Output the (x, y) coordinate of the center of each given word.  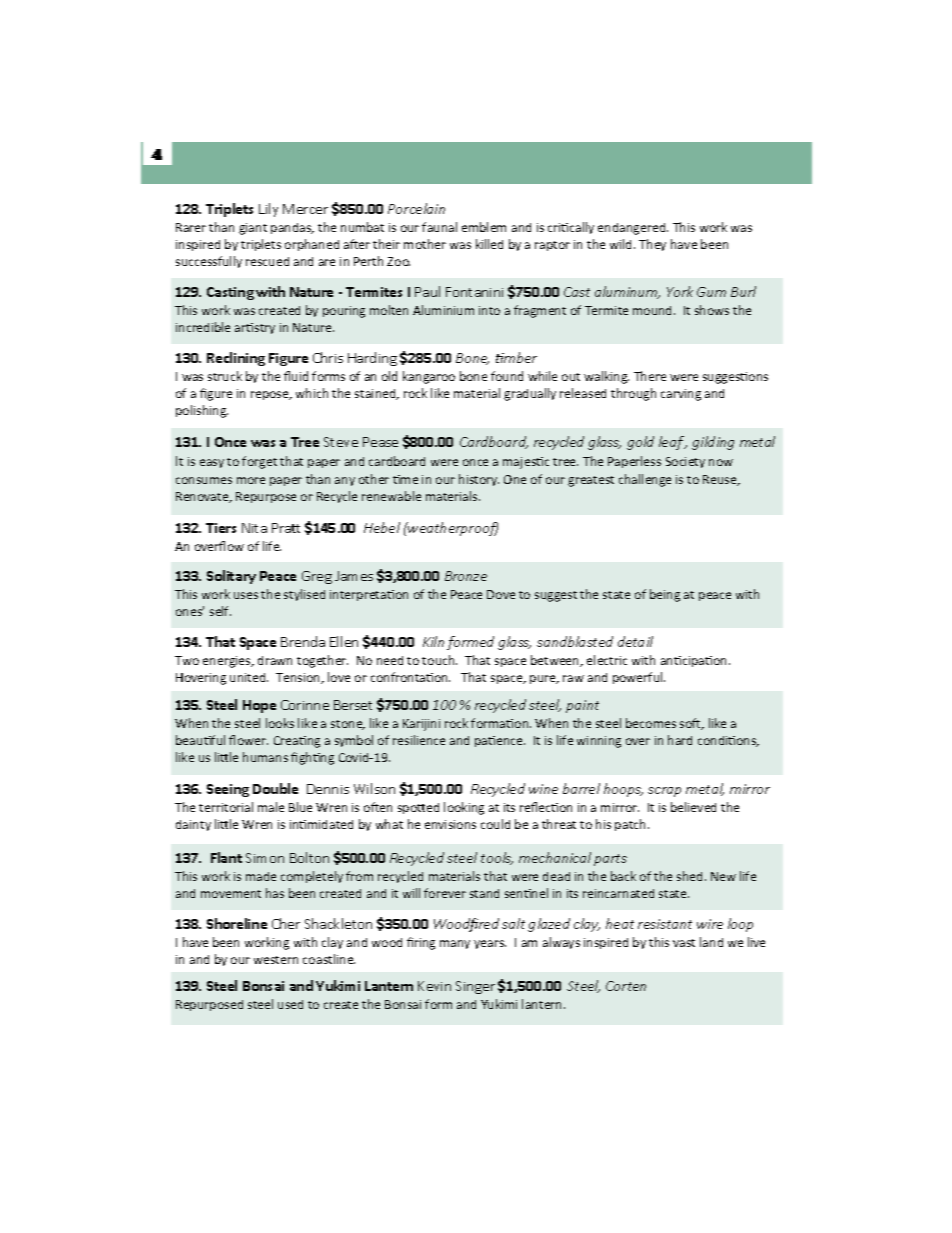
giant (253, 229)
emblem (484, 227)
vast (684, 943)
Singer (475, 987)
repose (271, 395)
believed (693, 807)
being (665, 595)
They (652, 245)
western (276, 960)
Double (275, 788)
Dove (501, 594)
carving (681, 395)
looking (464, 808)
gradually (530, 394)
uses (246, 595)
